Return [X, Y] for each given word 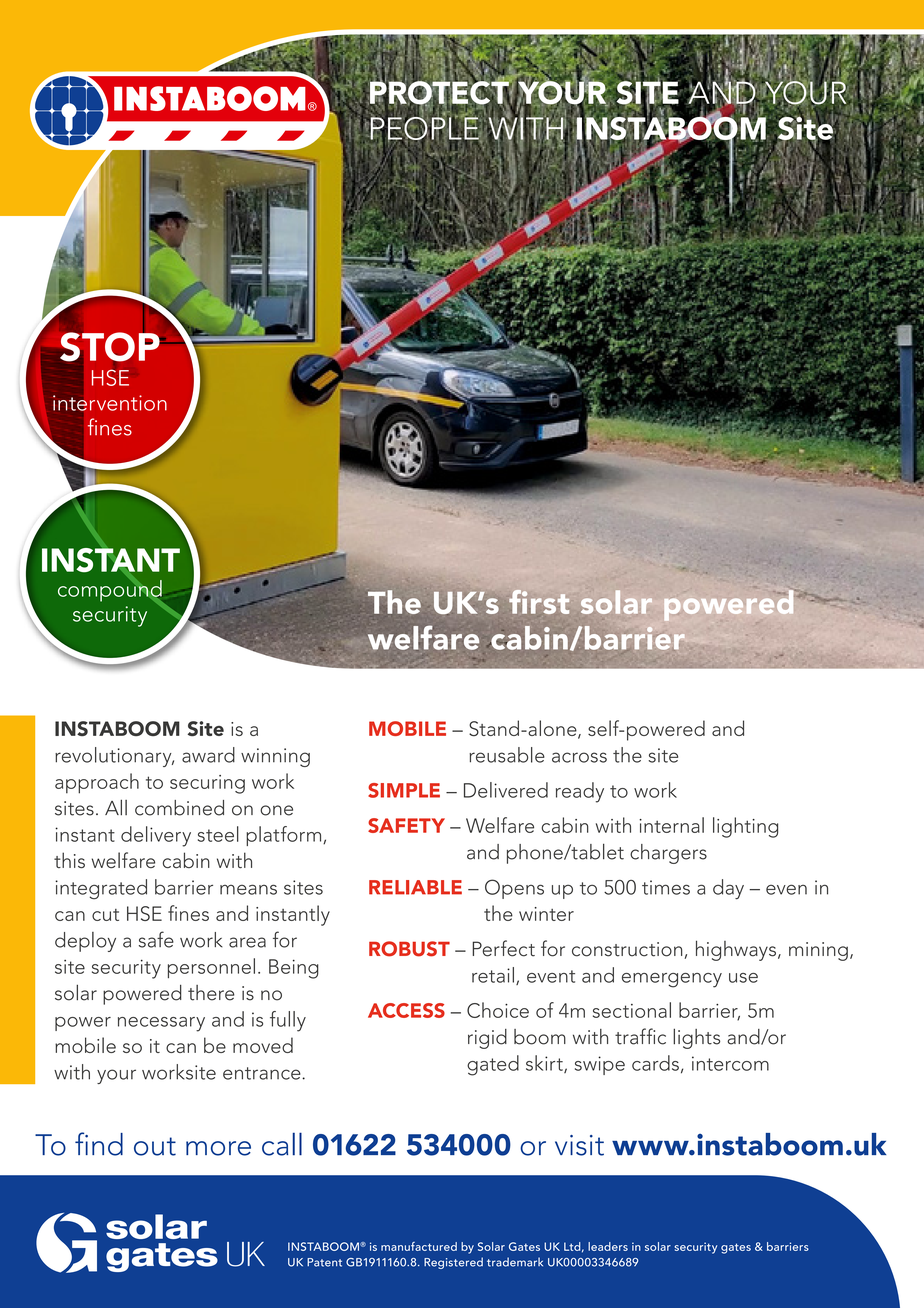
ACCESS [406, 1010]
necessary [161, 1024]
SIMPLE [404, 790]
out [155, 1146]
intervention [110, 403]
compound [111, 590]
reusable [507, 755]
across [579, 757]
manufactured [419, 1246]
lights [696, 1038]
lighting [745, 827]
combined [179, 808]
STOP [110, 347]
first [539, 603]
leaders [608, 1246]
